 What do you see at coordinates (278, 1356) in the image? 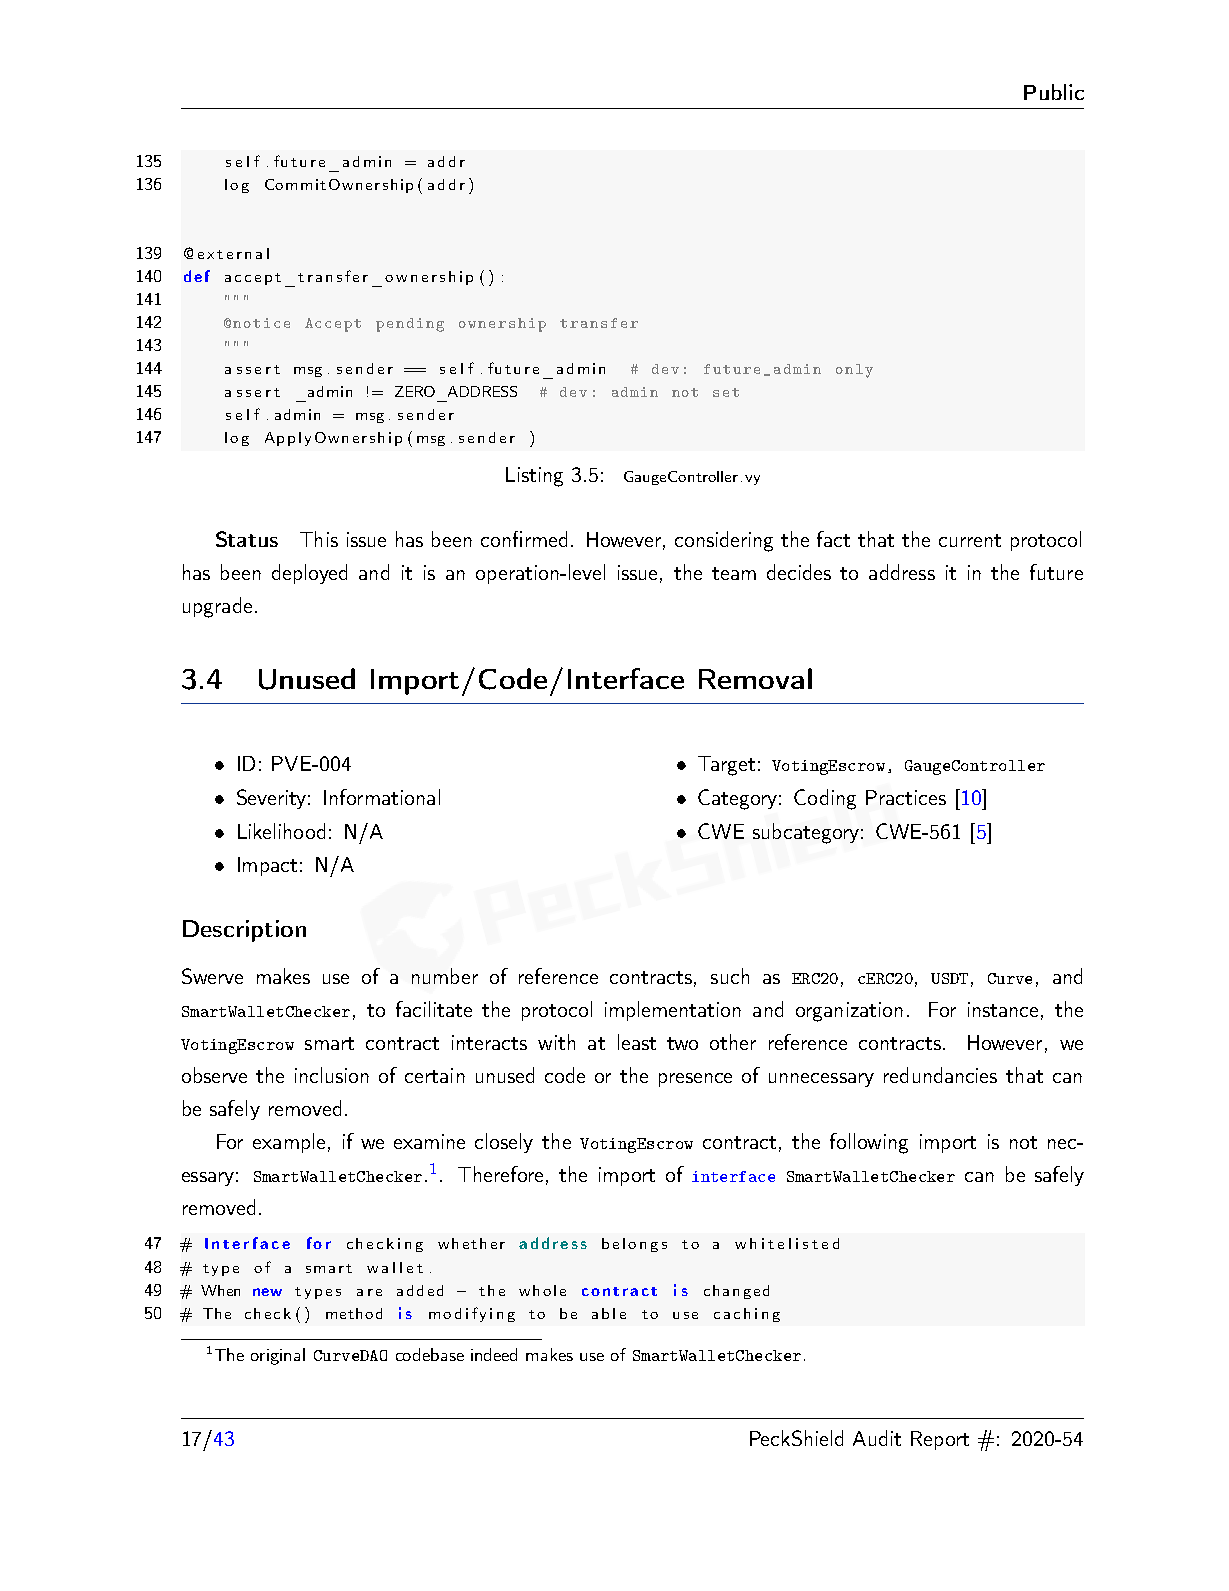
I see `original` at bounding box center [278, 1356].
